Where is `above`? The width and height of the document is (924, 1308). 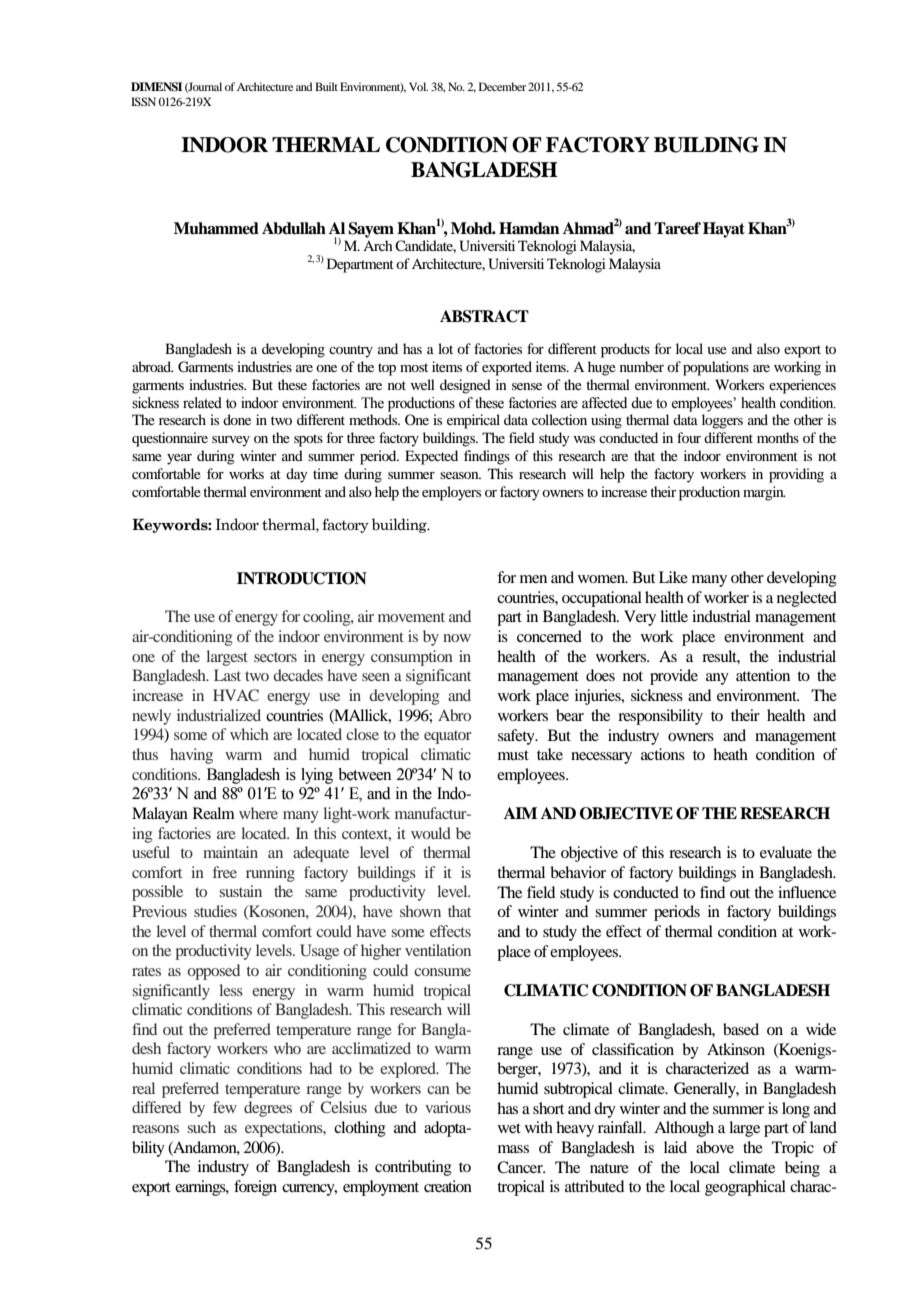
above is located at coordinates (715, 1147).
